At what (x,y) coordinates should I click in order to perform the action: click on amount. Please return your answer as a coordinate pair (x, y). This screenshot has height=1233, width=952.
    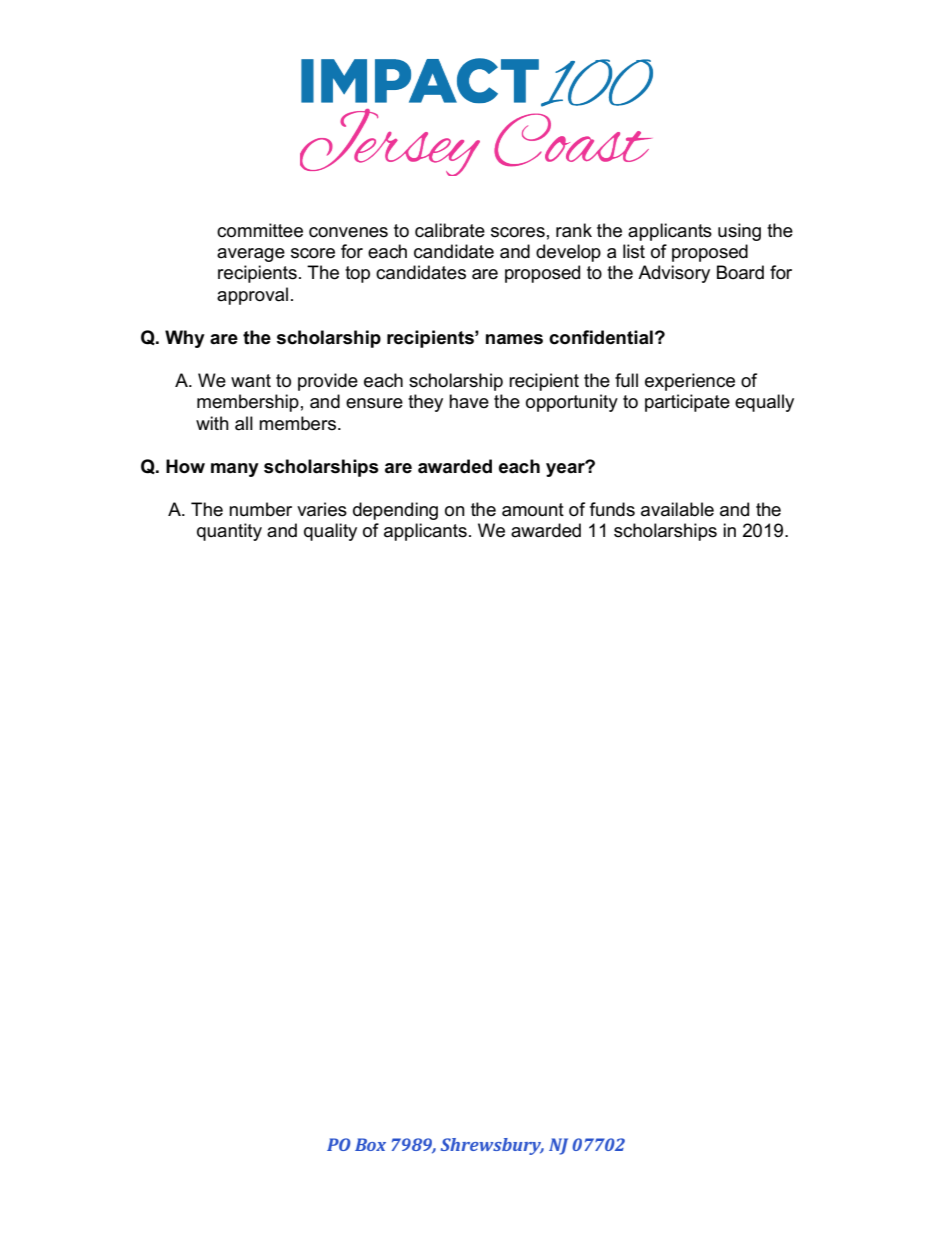
    Looking at the image, I should click on (533, 510).
